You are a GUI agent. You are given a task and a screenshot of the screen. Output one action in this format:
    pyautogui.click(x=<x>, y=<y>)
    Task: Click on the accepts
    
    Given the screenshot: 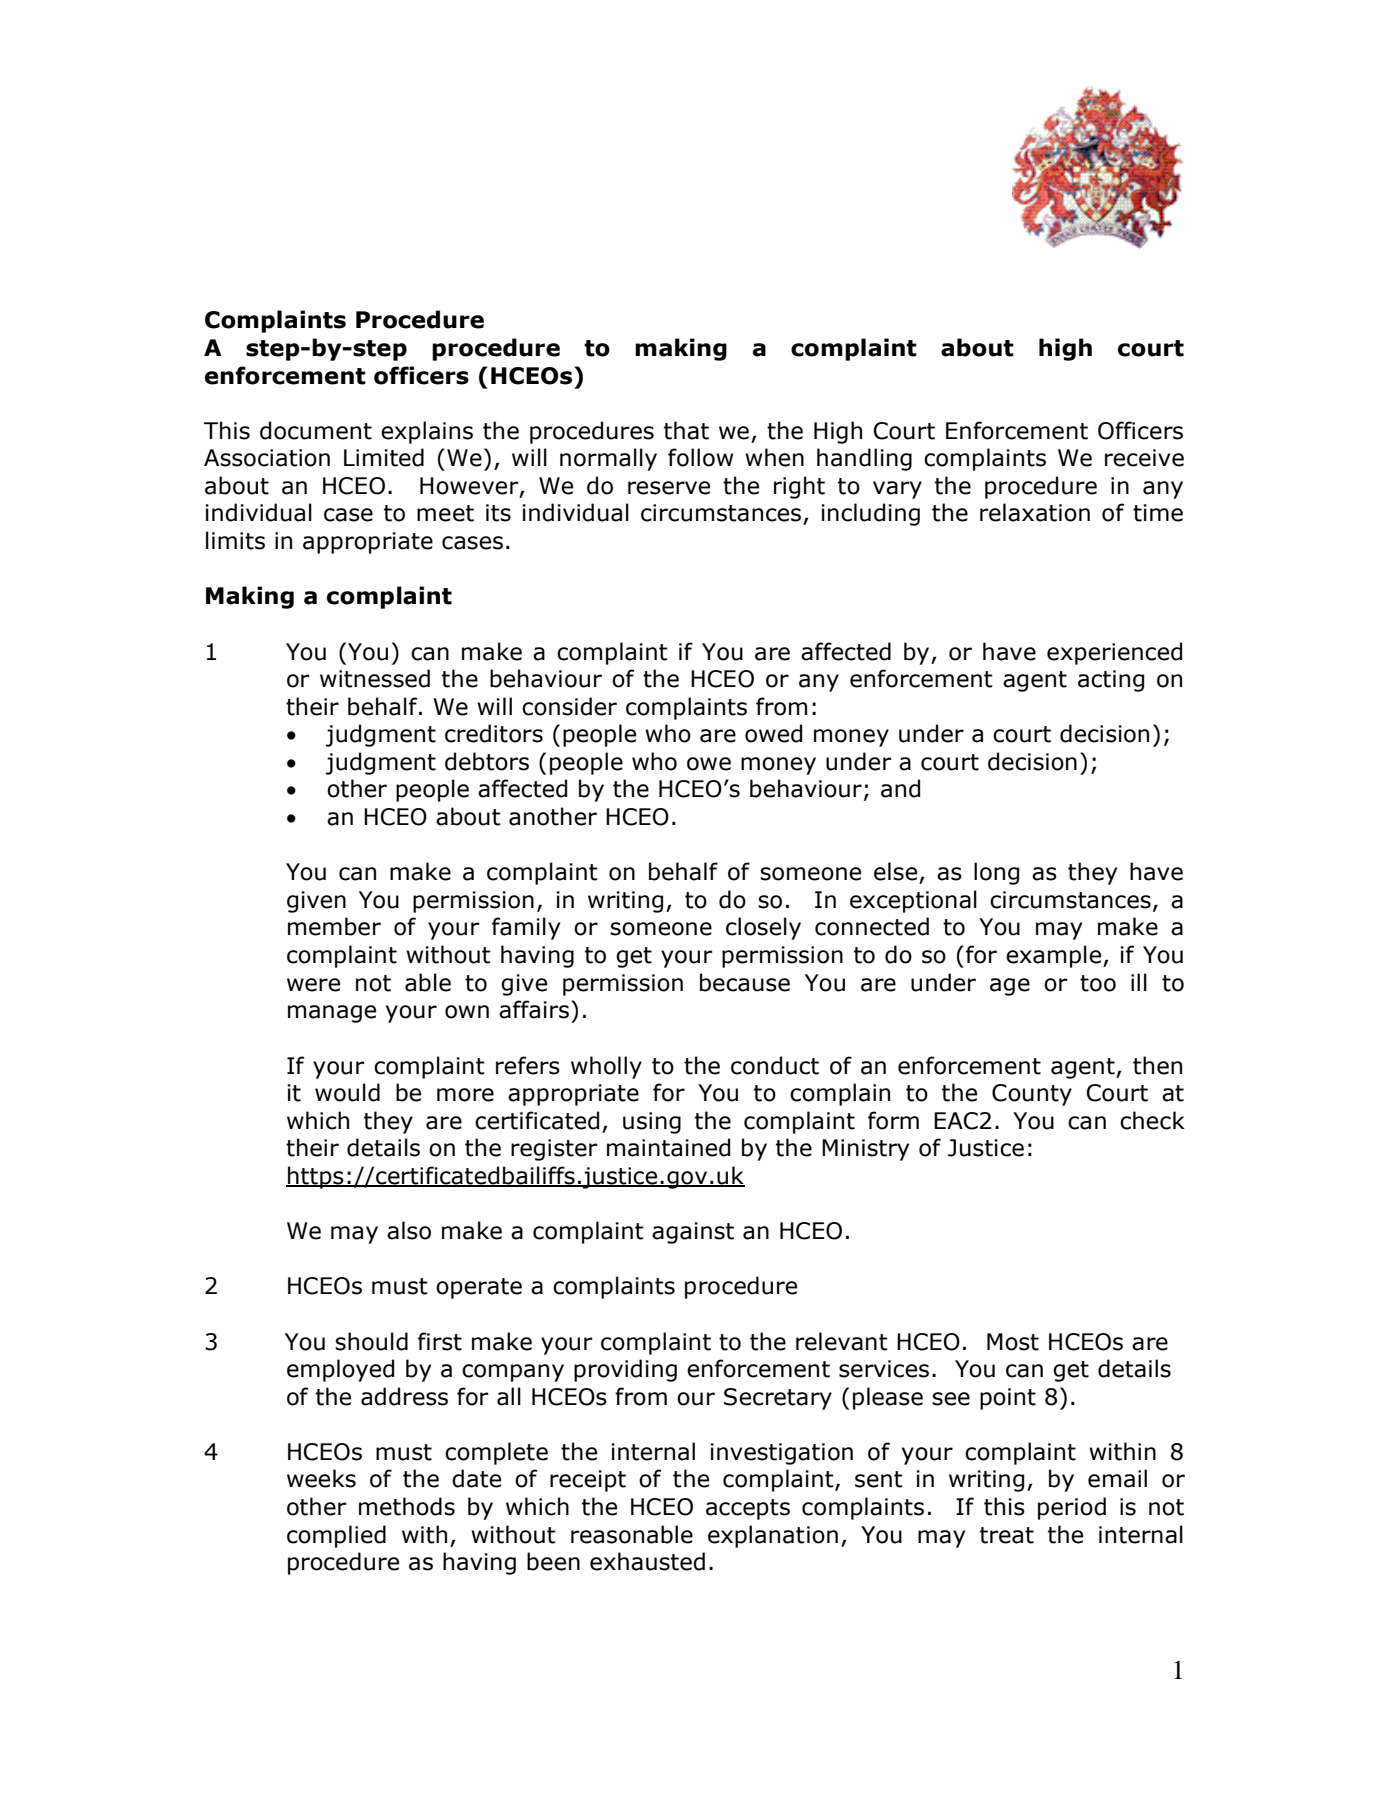 What is the action you would take?
    pyautogui.click(x=748, y=1509)
